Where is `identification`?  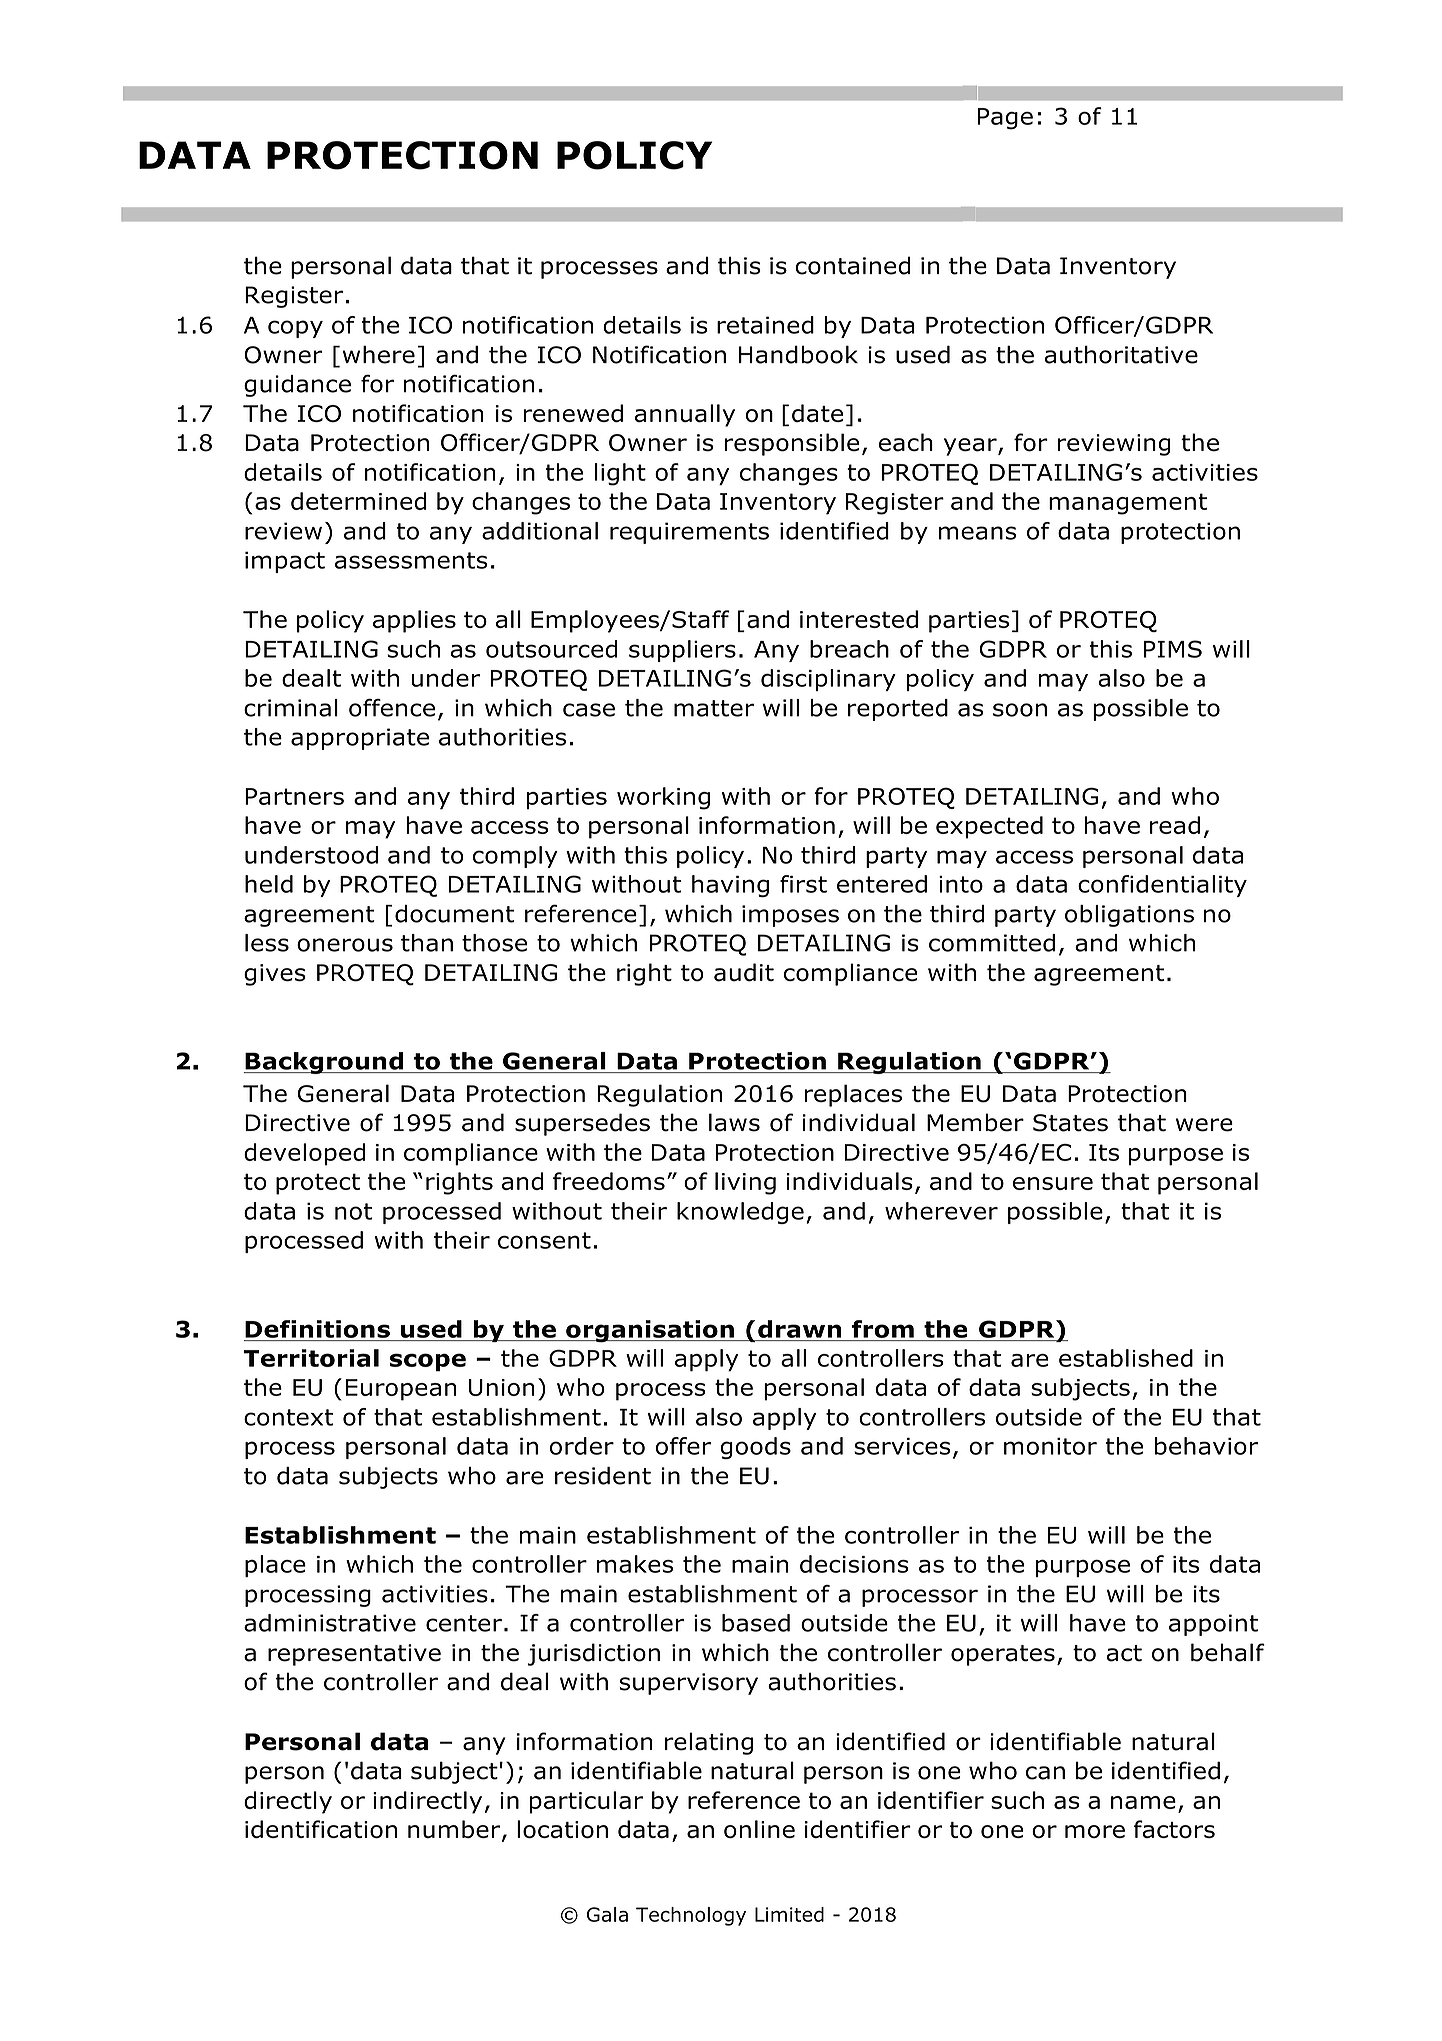 identification is located at coordinates (321, 1829).
